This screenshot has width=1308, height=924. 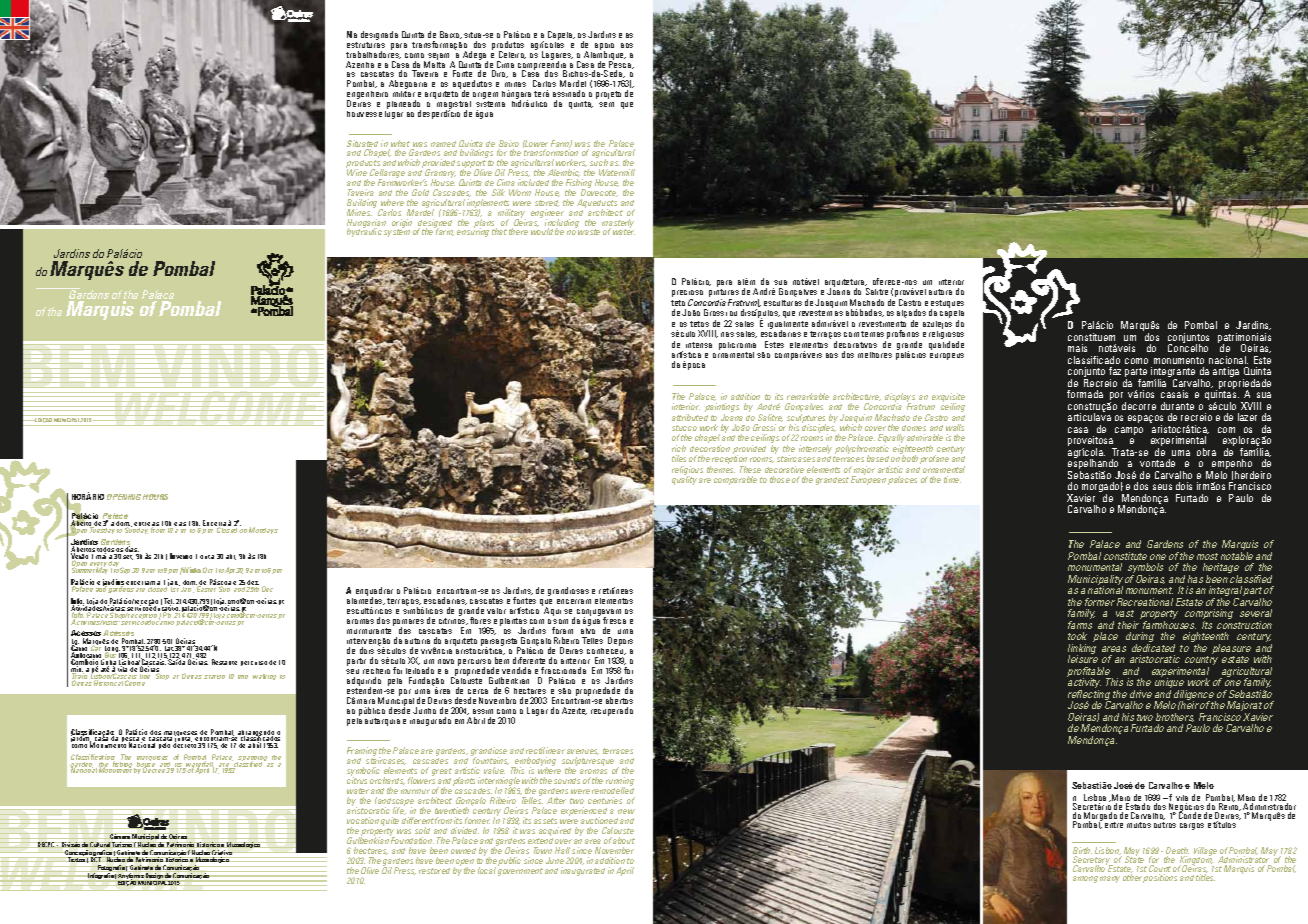 I want to click on vocation, so click(x=363, y=820).
